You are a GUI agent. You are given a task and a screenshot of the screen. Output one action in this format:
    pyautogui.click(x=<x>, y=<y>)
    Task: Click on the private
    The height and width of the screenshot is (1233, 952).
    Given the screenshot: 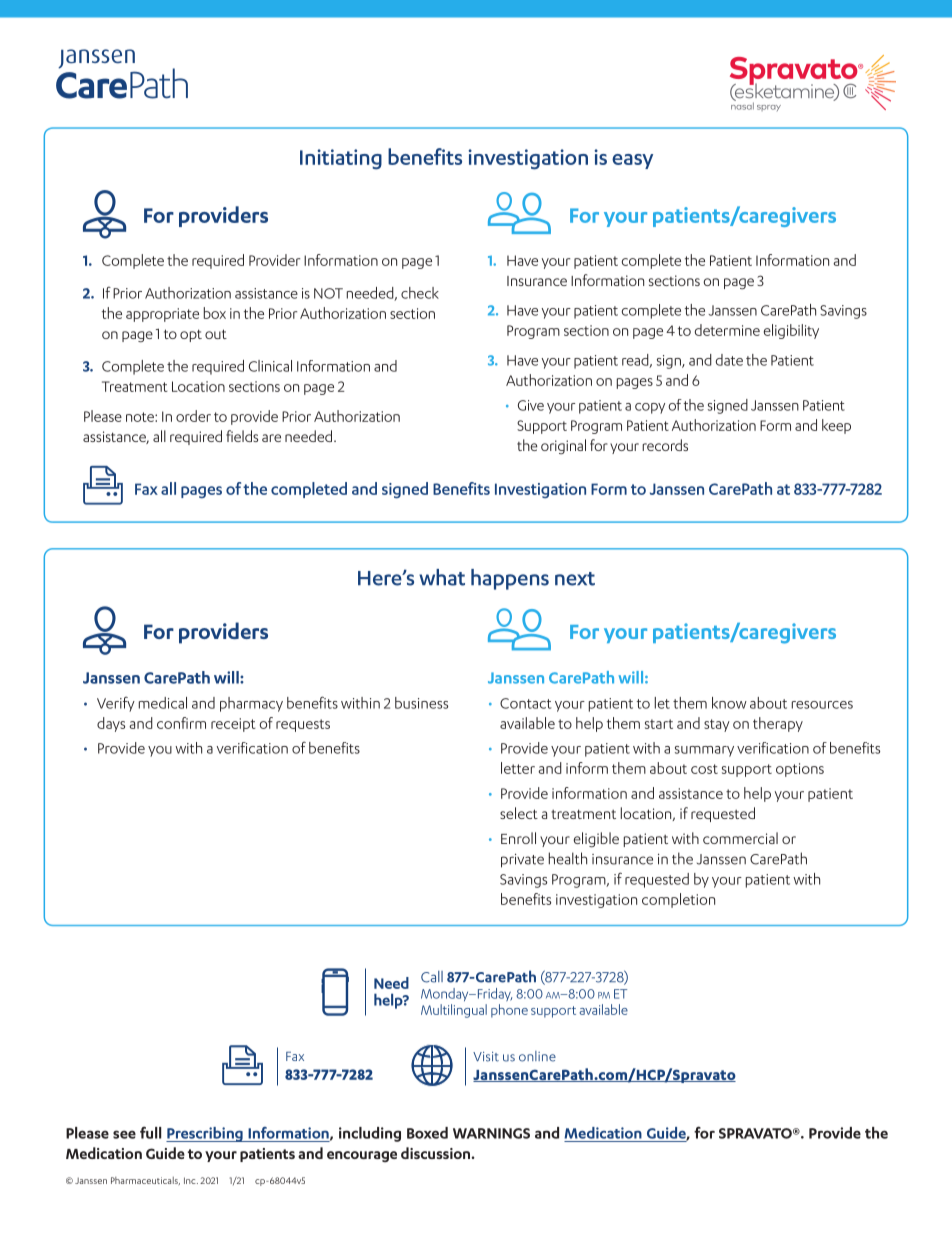 What is the action you would take?
    pyautogui.click(x=522, y=861)
